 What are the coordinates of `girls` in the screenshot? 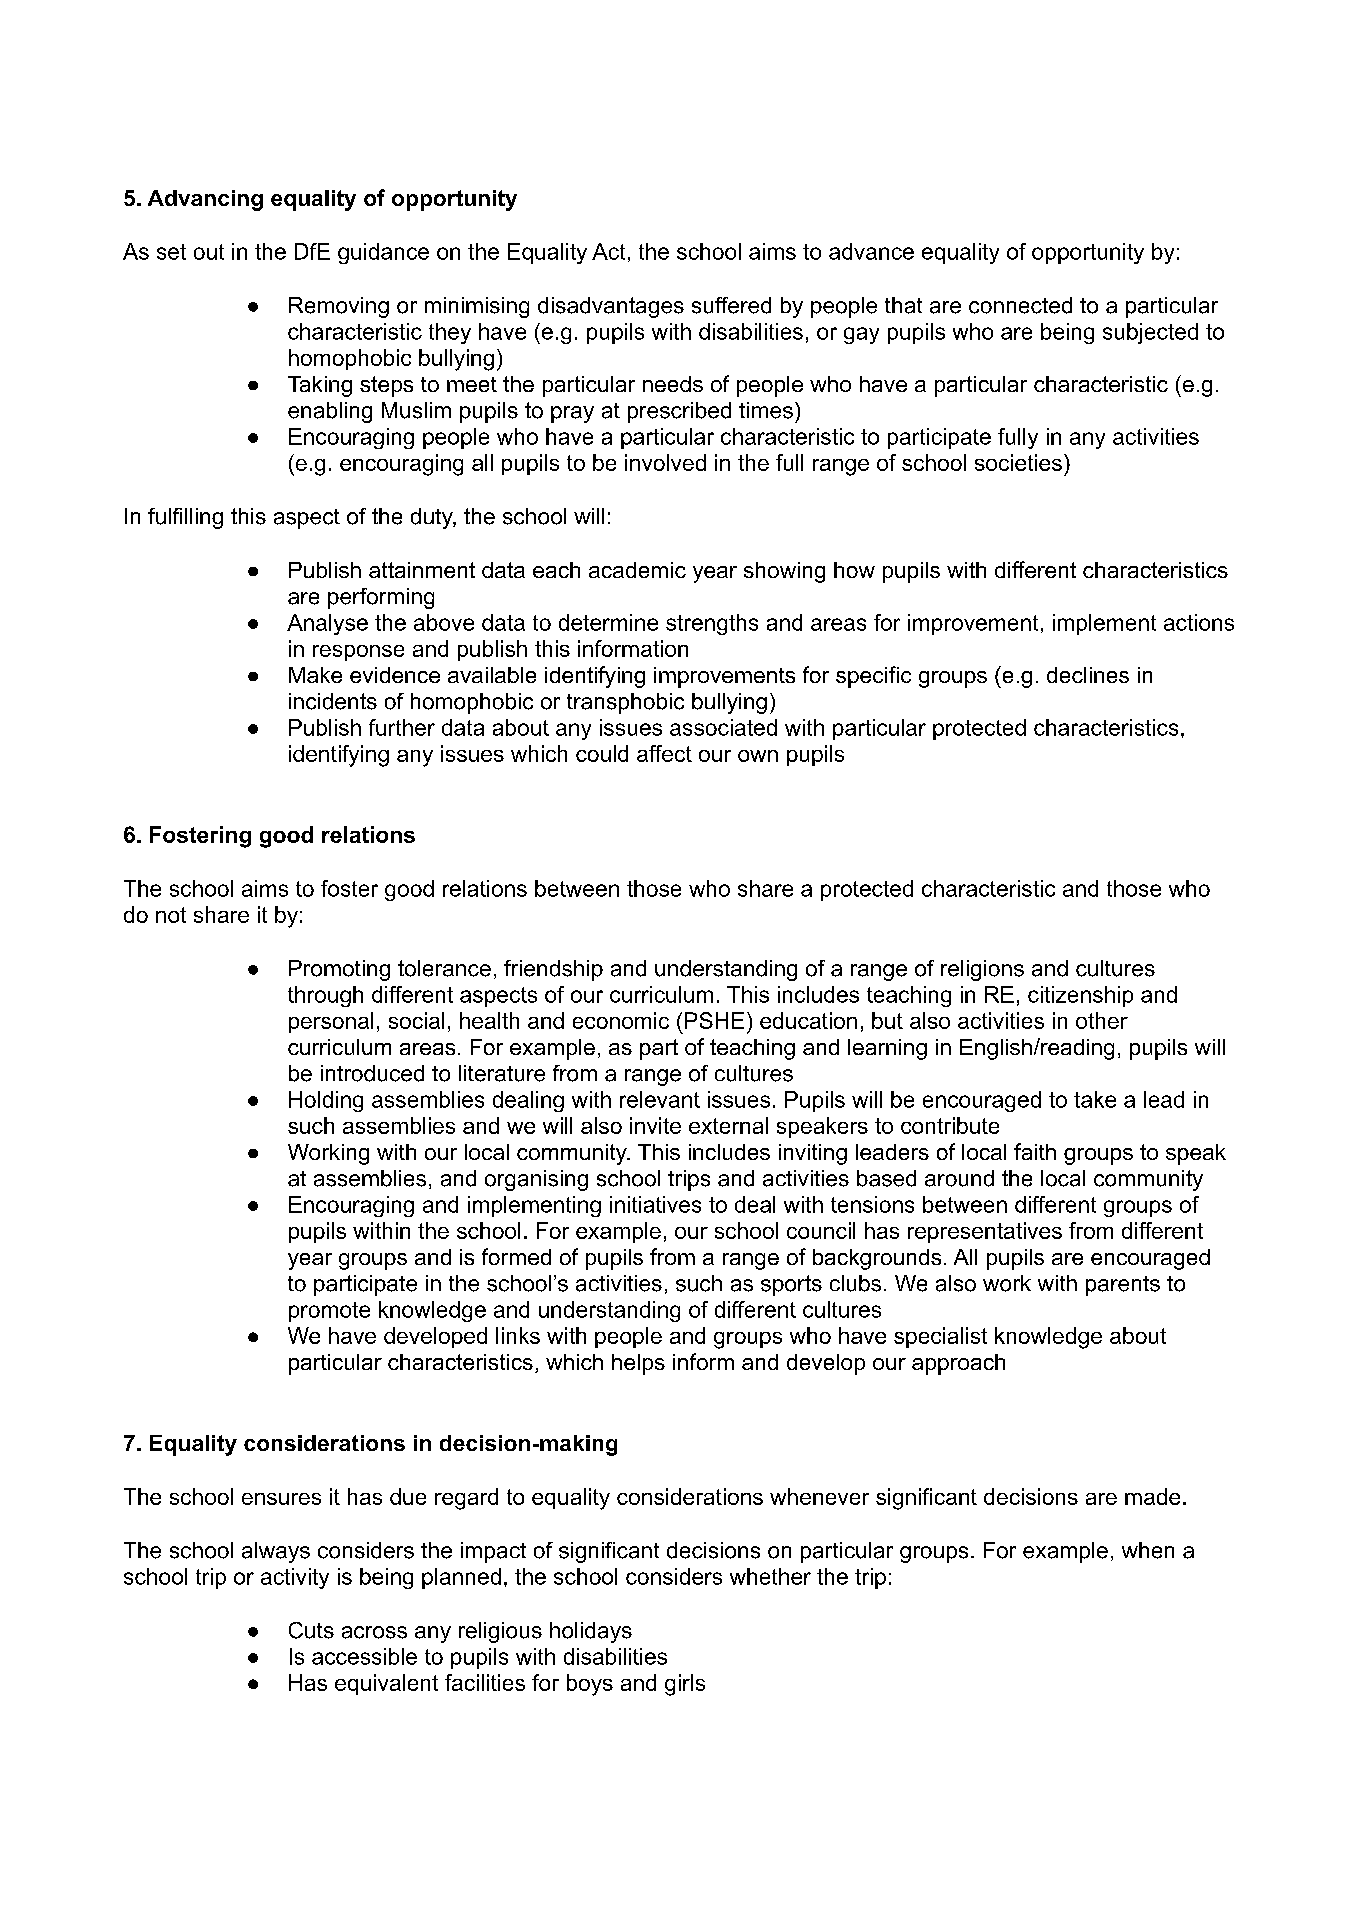 It's located at (685, 1685).
